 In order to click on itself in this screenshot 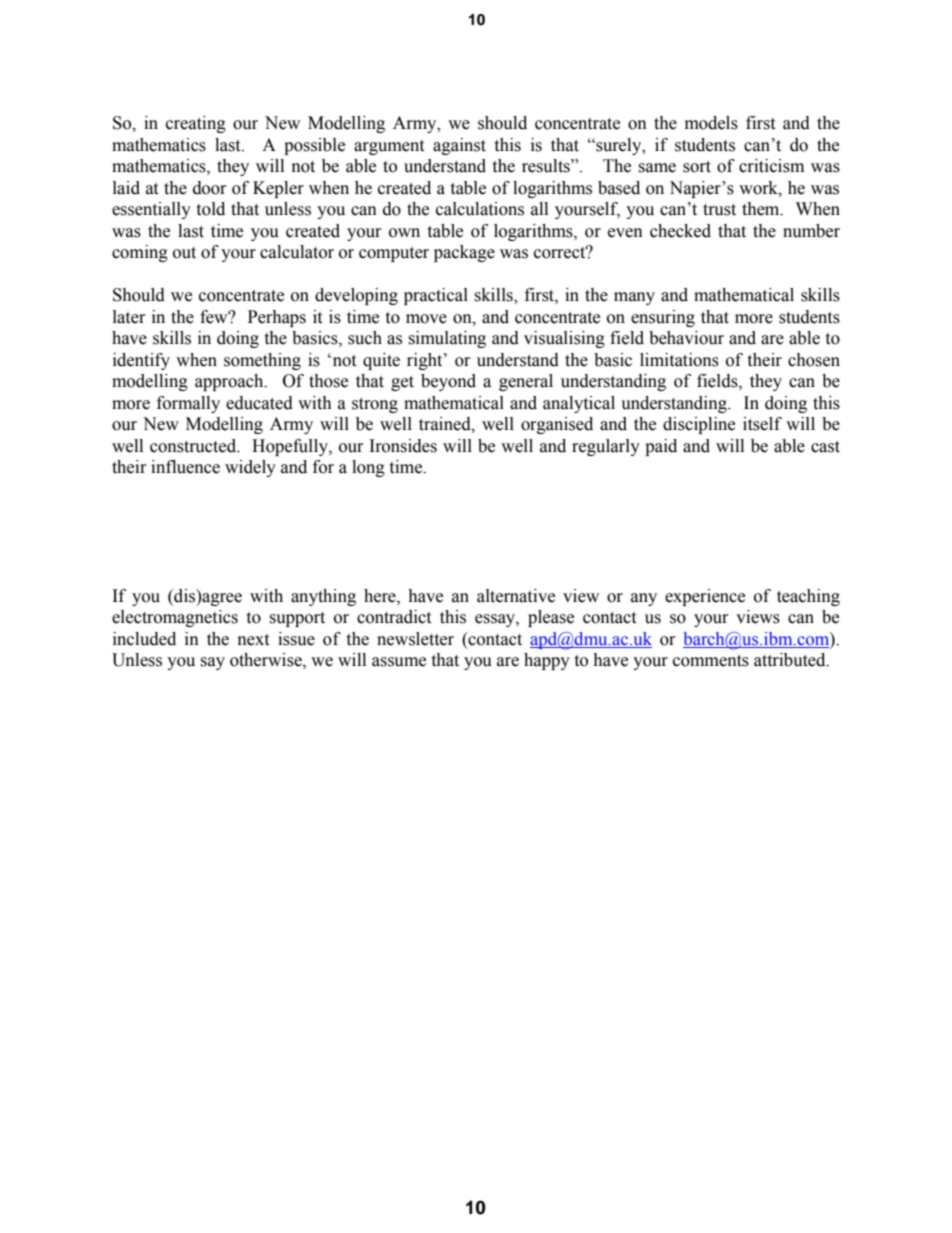, I will do `click(762, 424)`.
